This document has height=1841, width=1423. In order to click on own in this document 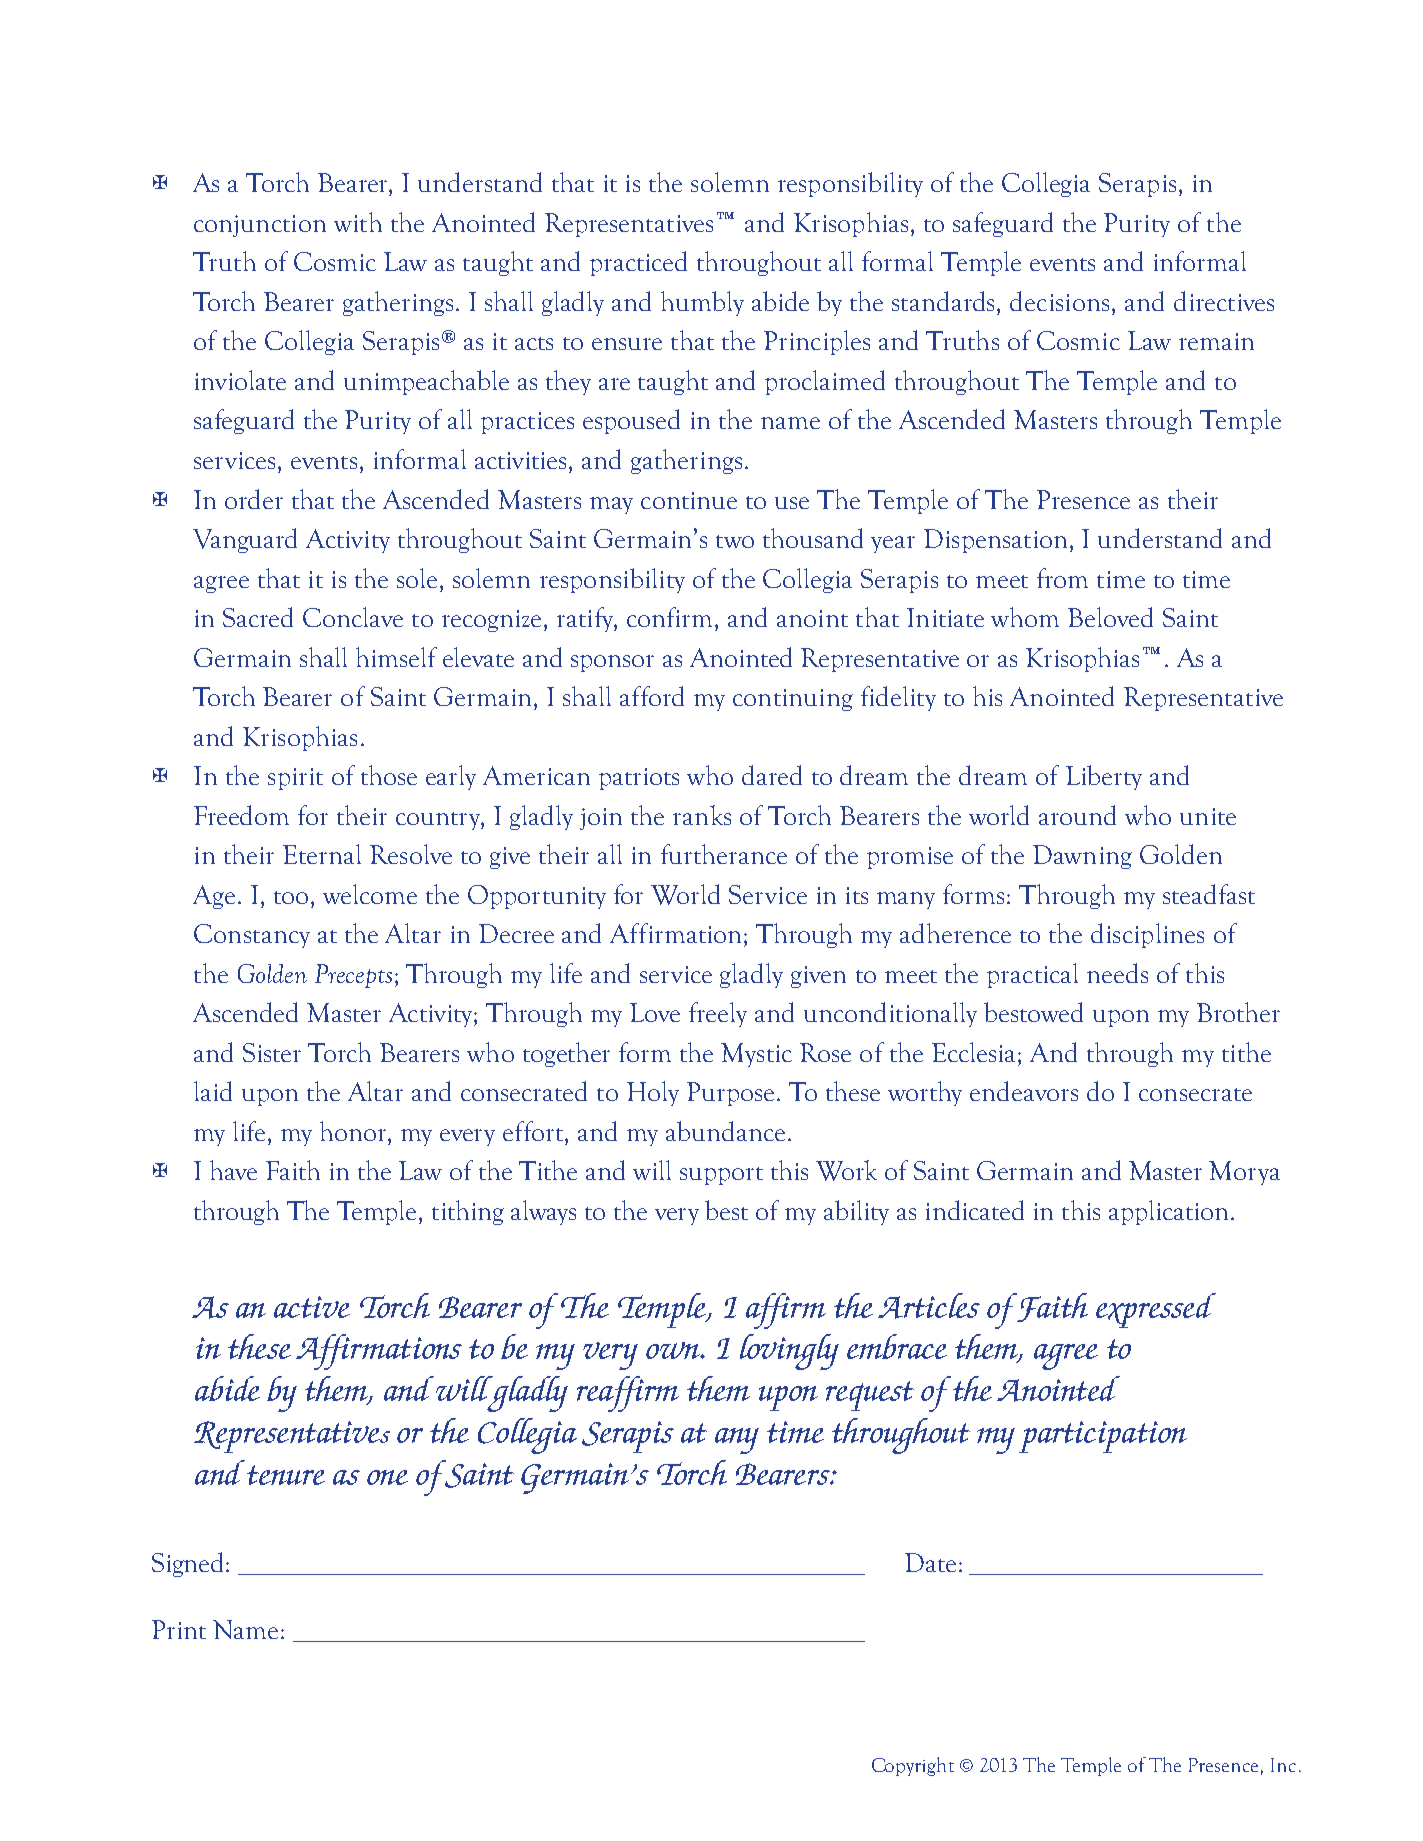, I will do `click(674, 1350)`.
